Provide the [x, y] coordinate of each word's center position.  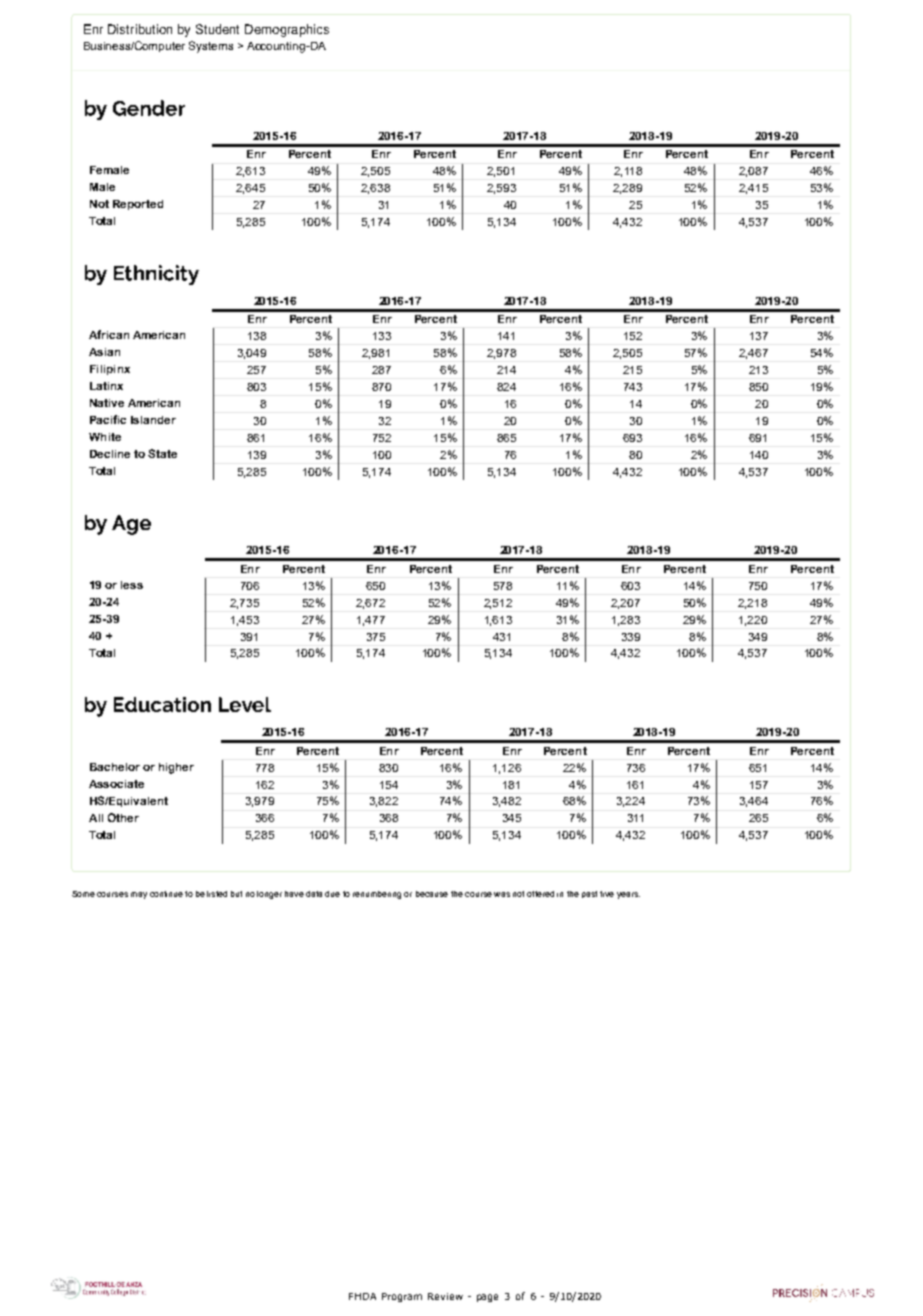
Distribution [140, 29]
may [139, 895]
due [332, 894]
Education [162, 704]
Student [217, 29]
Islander [153, 420]
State [162, 453]
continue [166, 894]
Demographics [287, 30]
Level [245, 704]
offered [540, 894]
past [589, 894]
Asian [104, 352]
